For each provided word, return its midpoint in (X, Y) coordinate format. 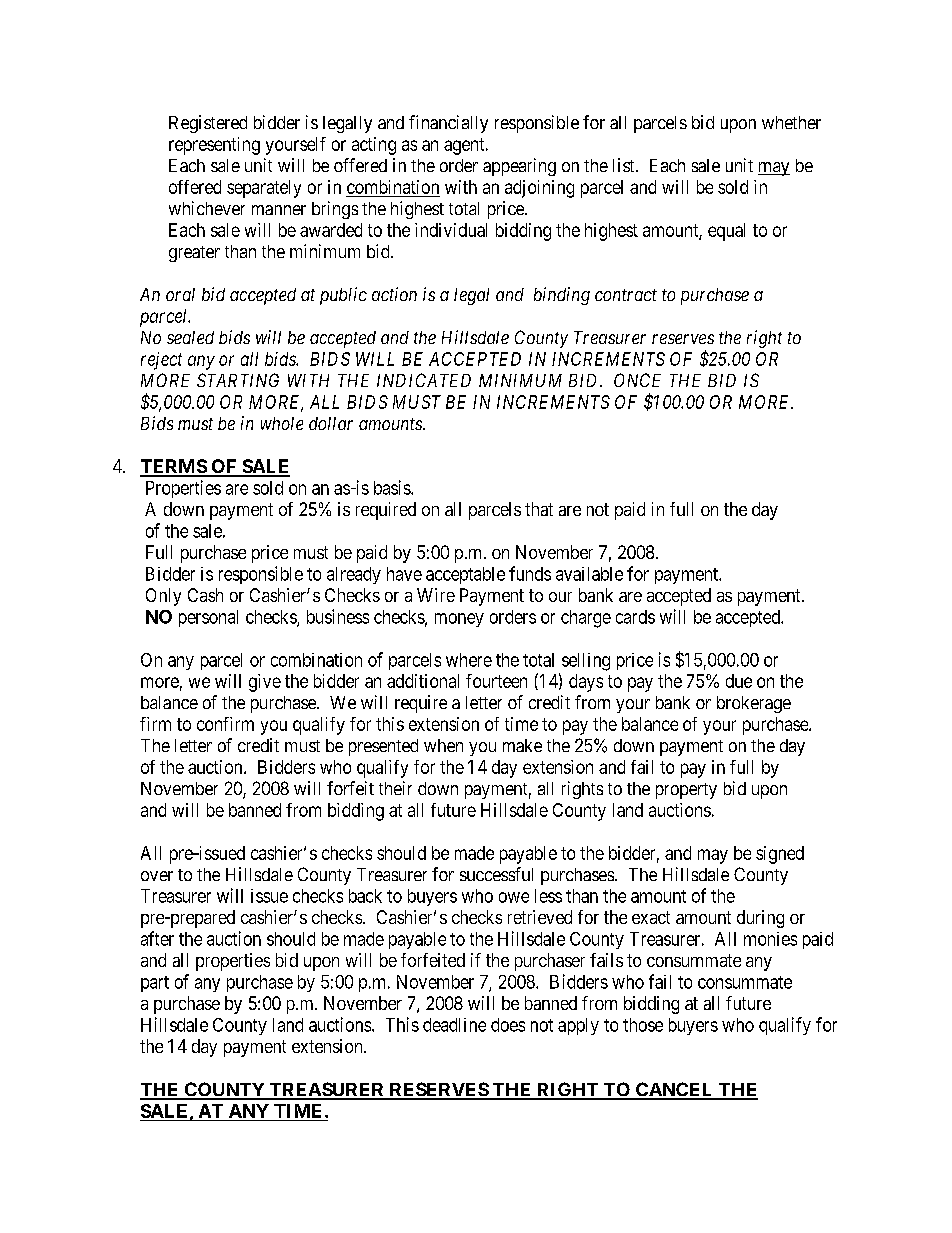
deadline (454, 1025)
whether (791, 122)
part (155, 984)
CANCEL (675, 1090)
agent (465, 146)
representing (214, 146)
